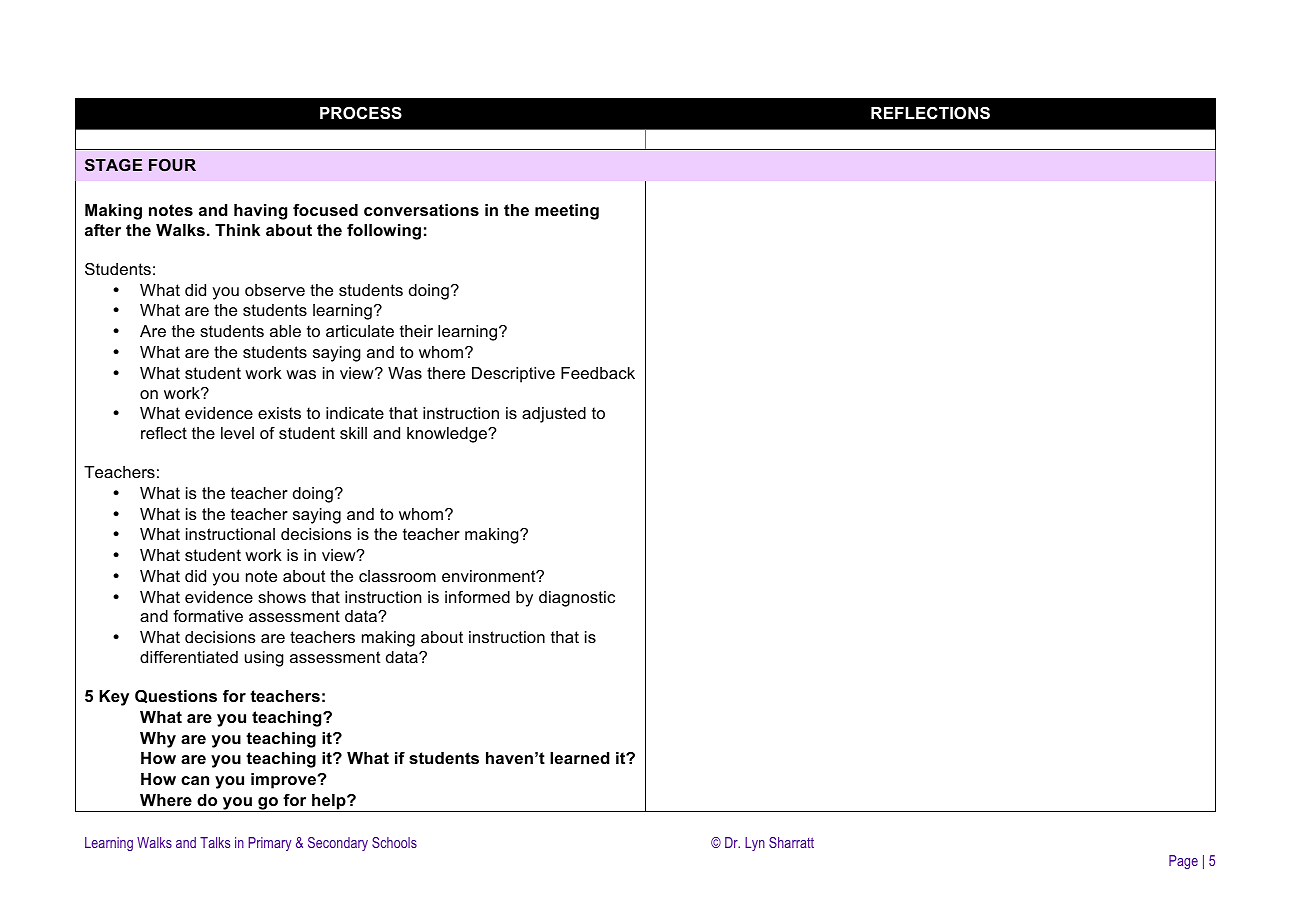  What do you see at coordinates (567, 212) in the document?
I see `meeting` at bounding box center [567, 212].
